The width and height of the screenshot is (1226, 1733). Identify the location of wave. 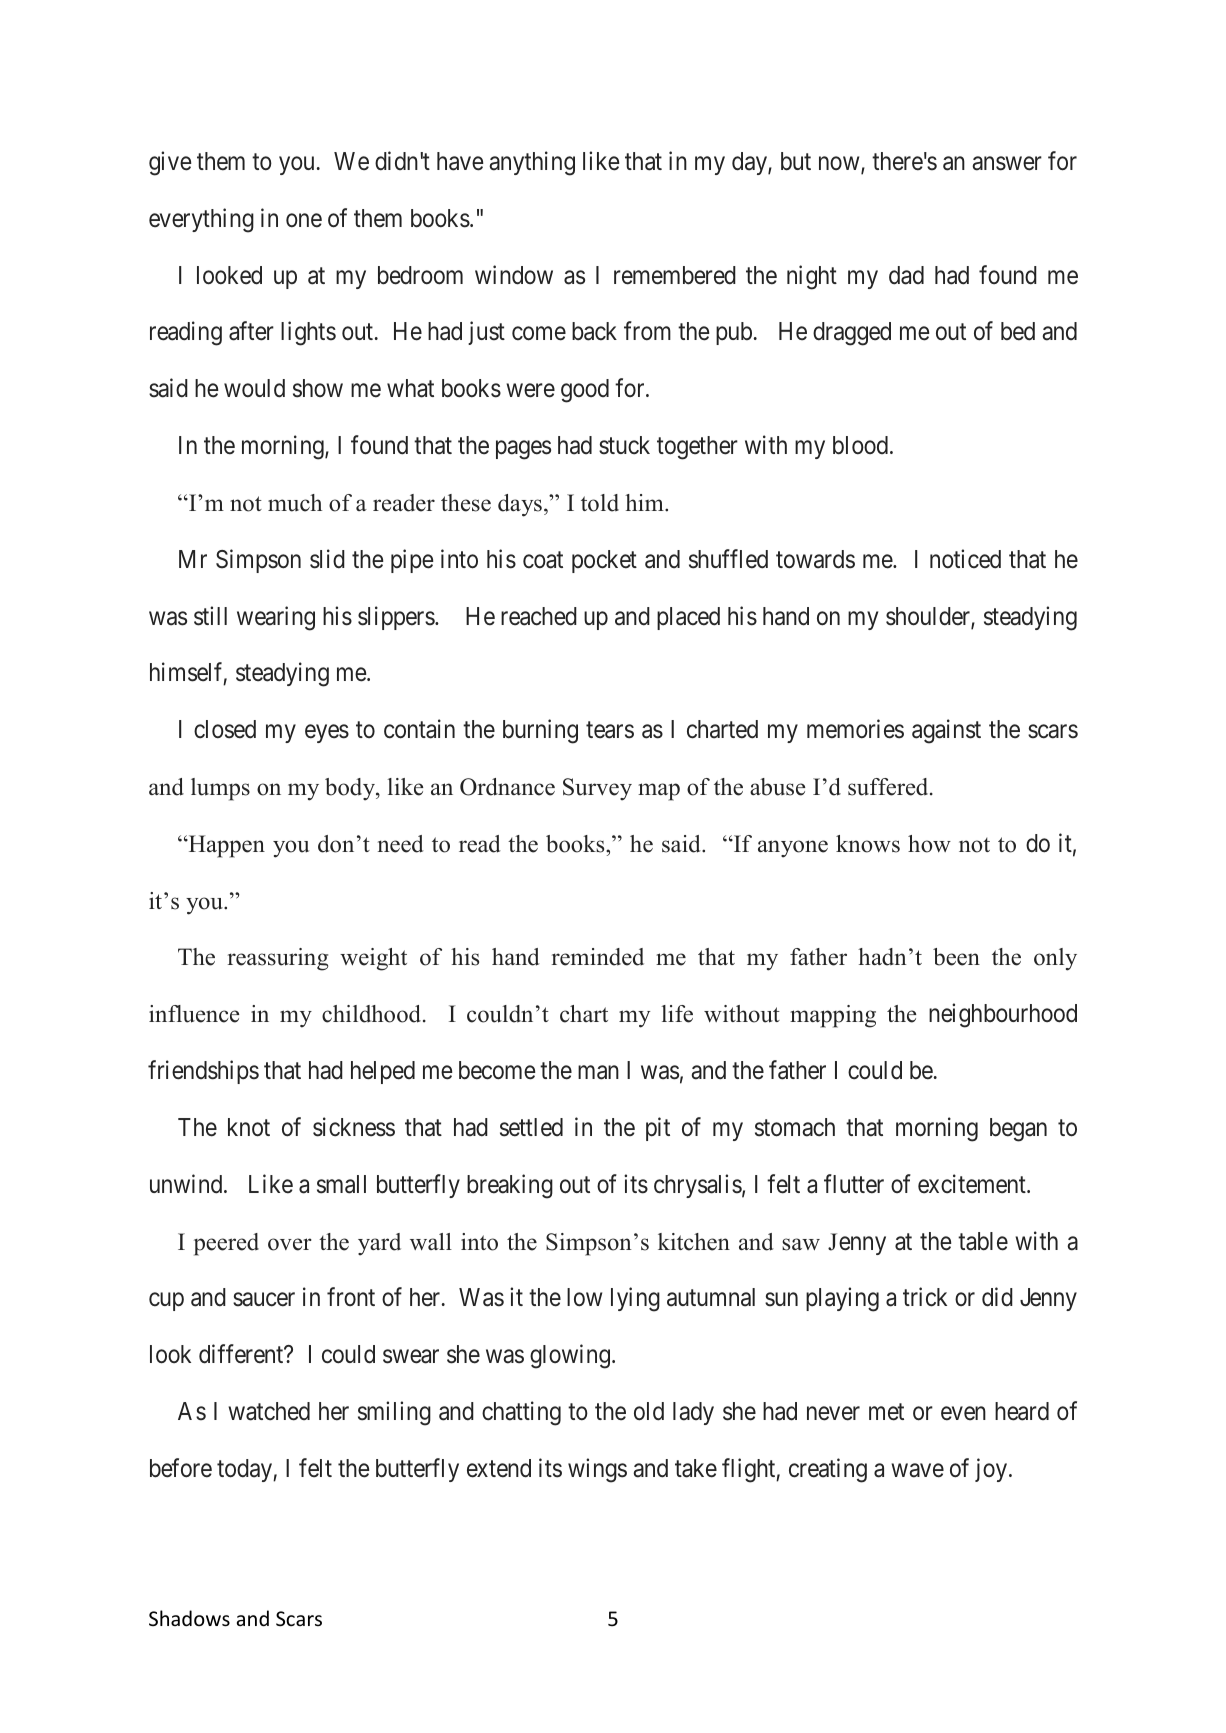
(917, 1471).
